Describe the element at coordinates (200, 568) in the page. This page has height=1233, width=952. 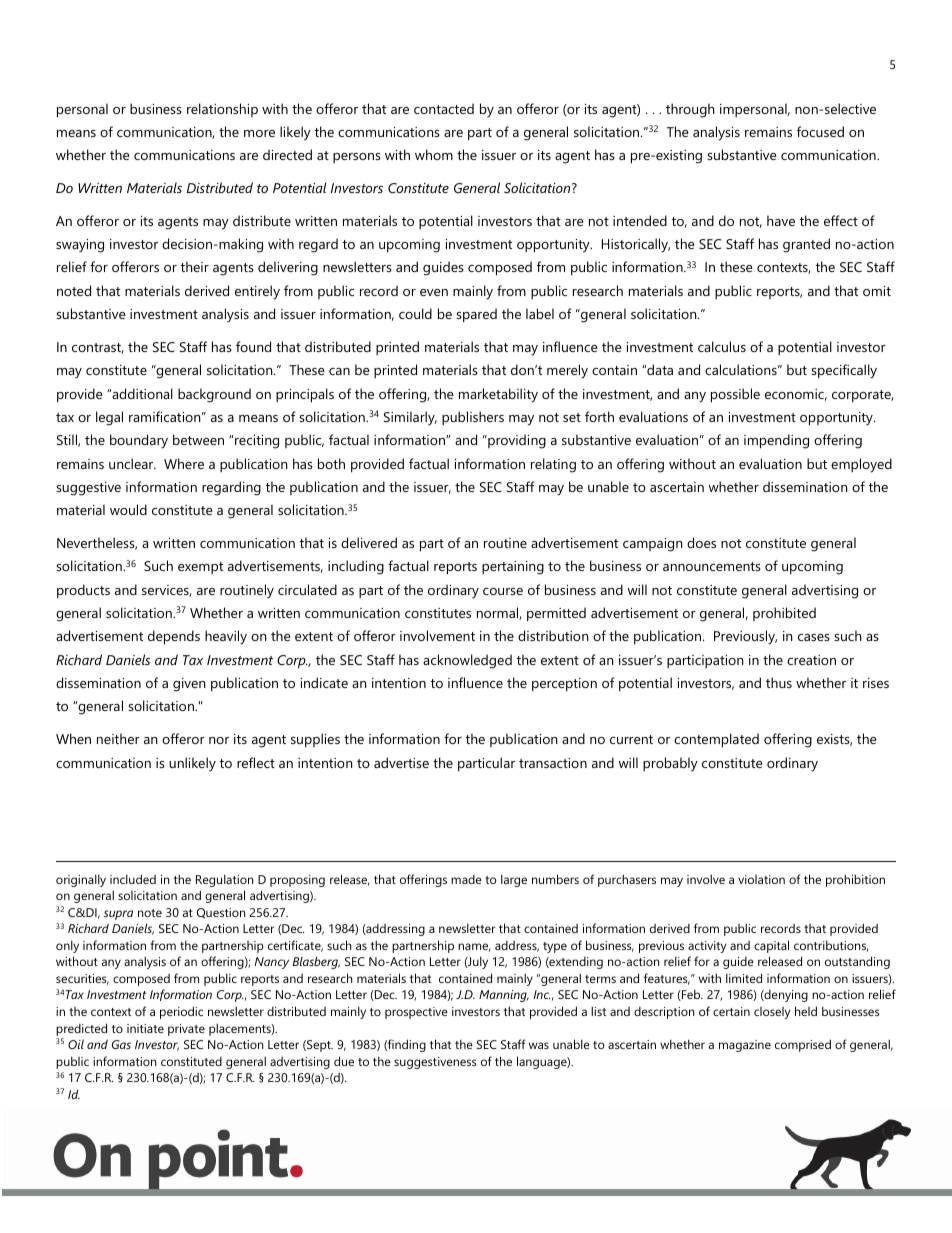
I see `exempt` at that location.
